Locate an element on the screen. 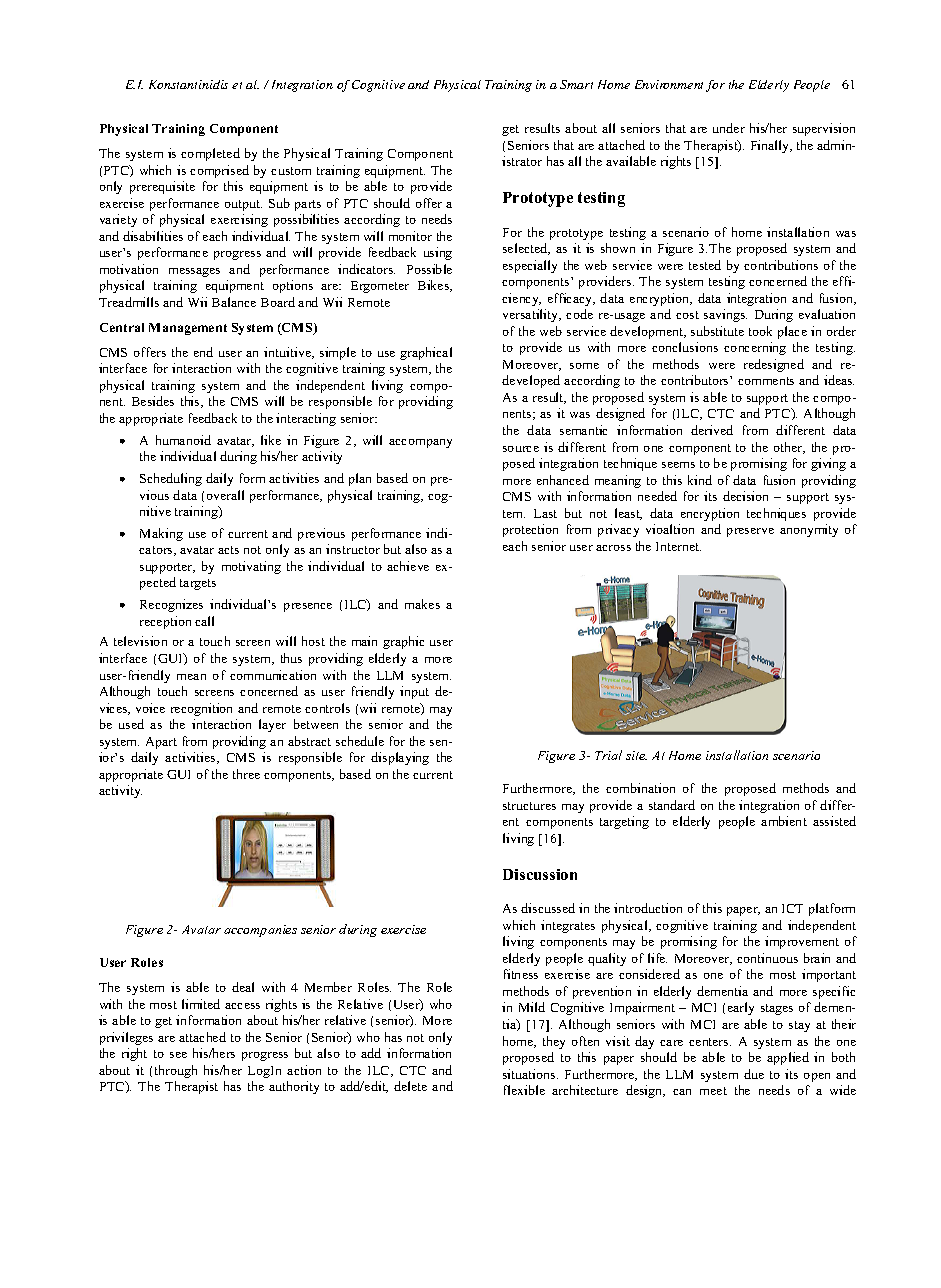 The height and width of the screenshot is (1288, 941). ambient is located at coordinates (784, 821).
